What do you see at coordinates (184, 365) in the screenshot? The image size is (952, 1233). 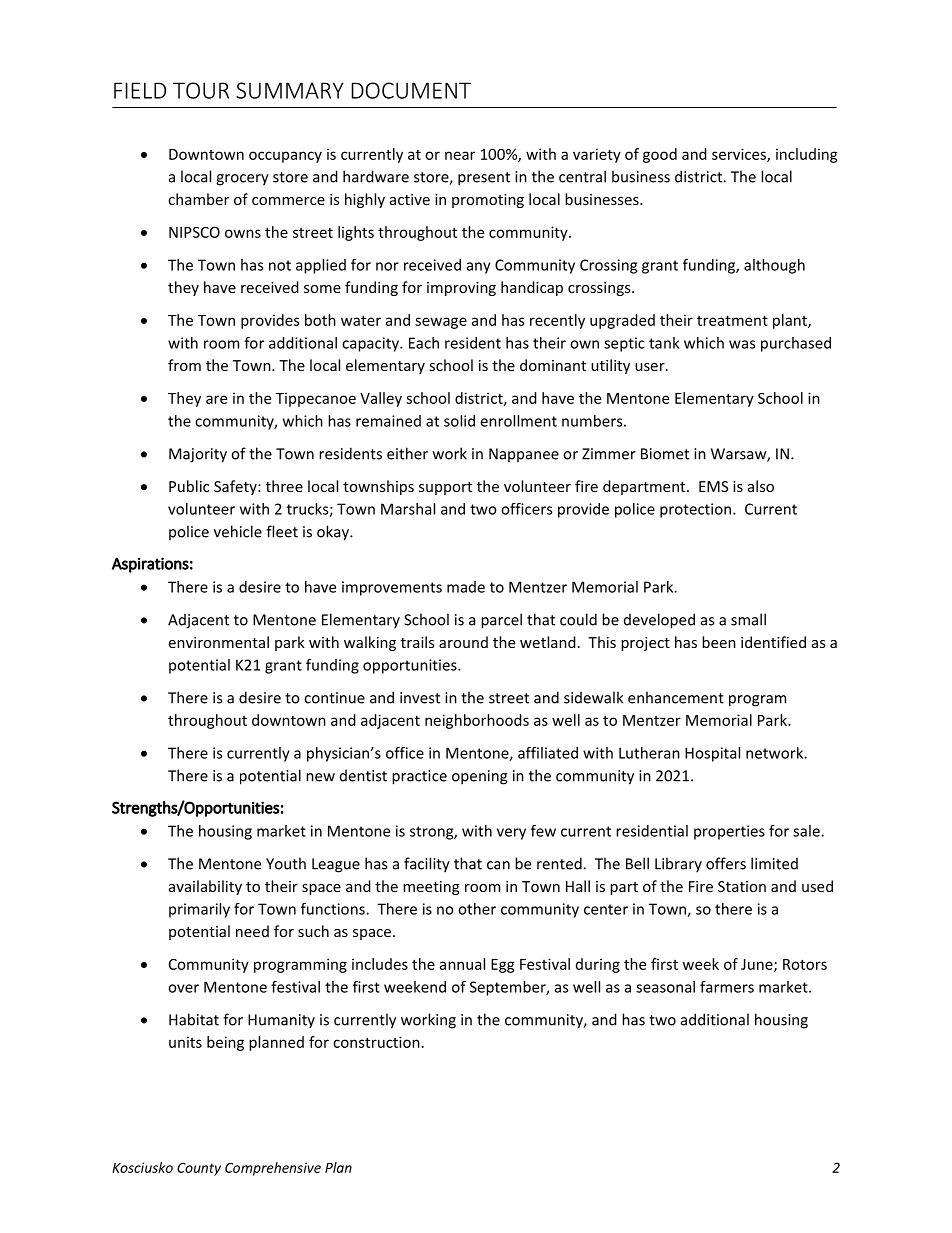 I see `from` at bounding box center [184, 365].
